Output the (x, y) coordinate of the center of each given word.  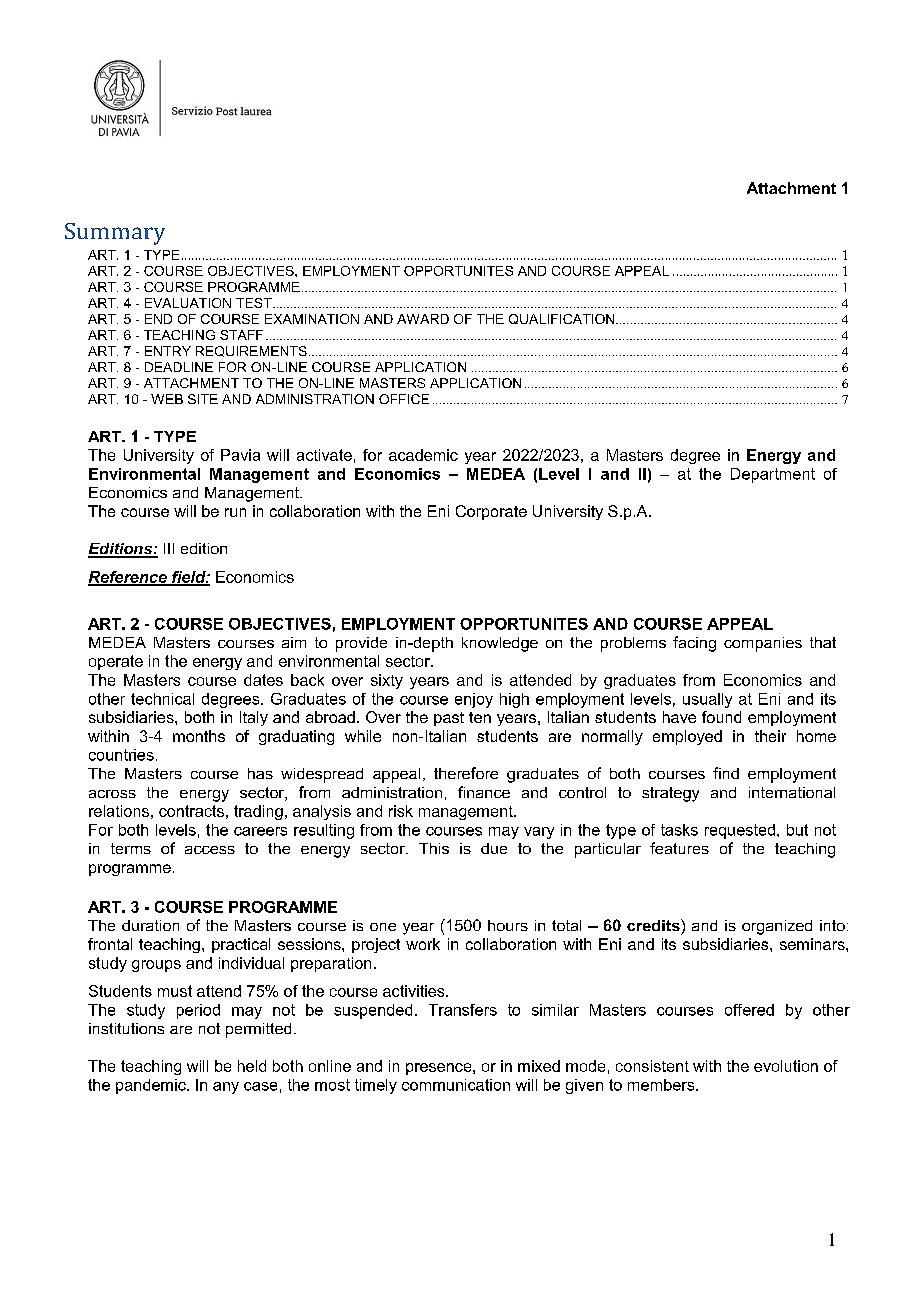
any (226, 1088)
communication (456, 1085)
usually (707, 700)
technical (162, 699)
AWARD (423, 319)
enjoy (474, 700)
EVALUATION (188, 303)
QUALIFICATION (563, 319)
